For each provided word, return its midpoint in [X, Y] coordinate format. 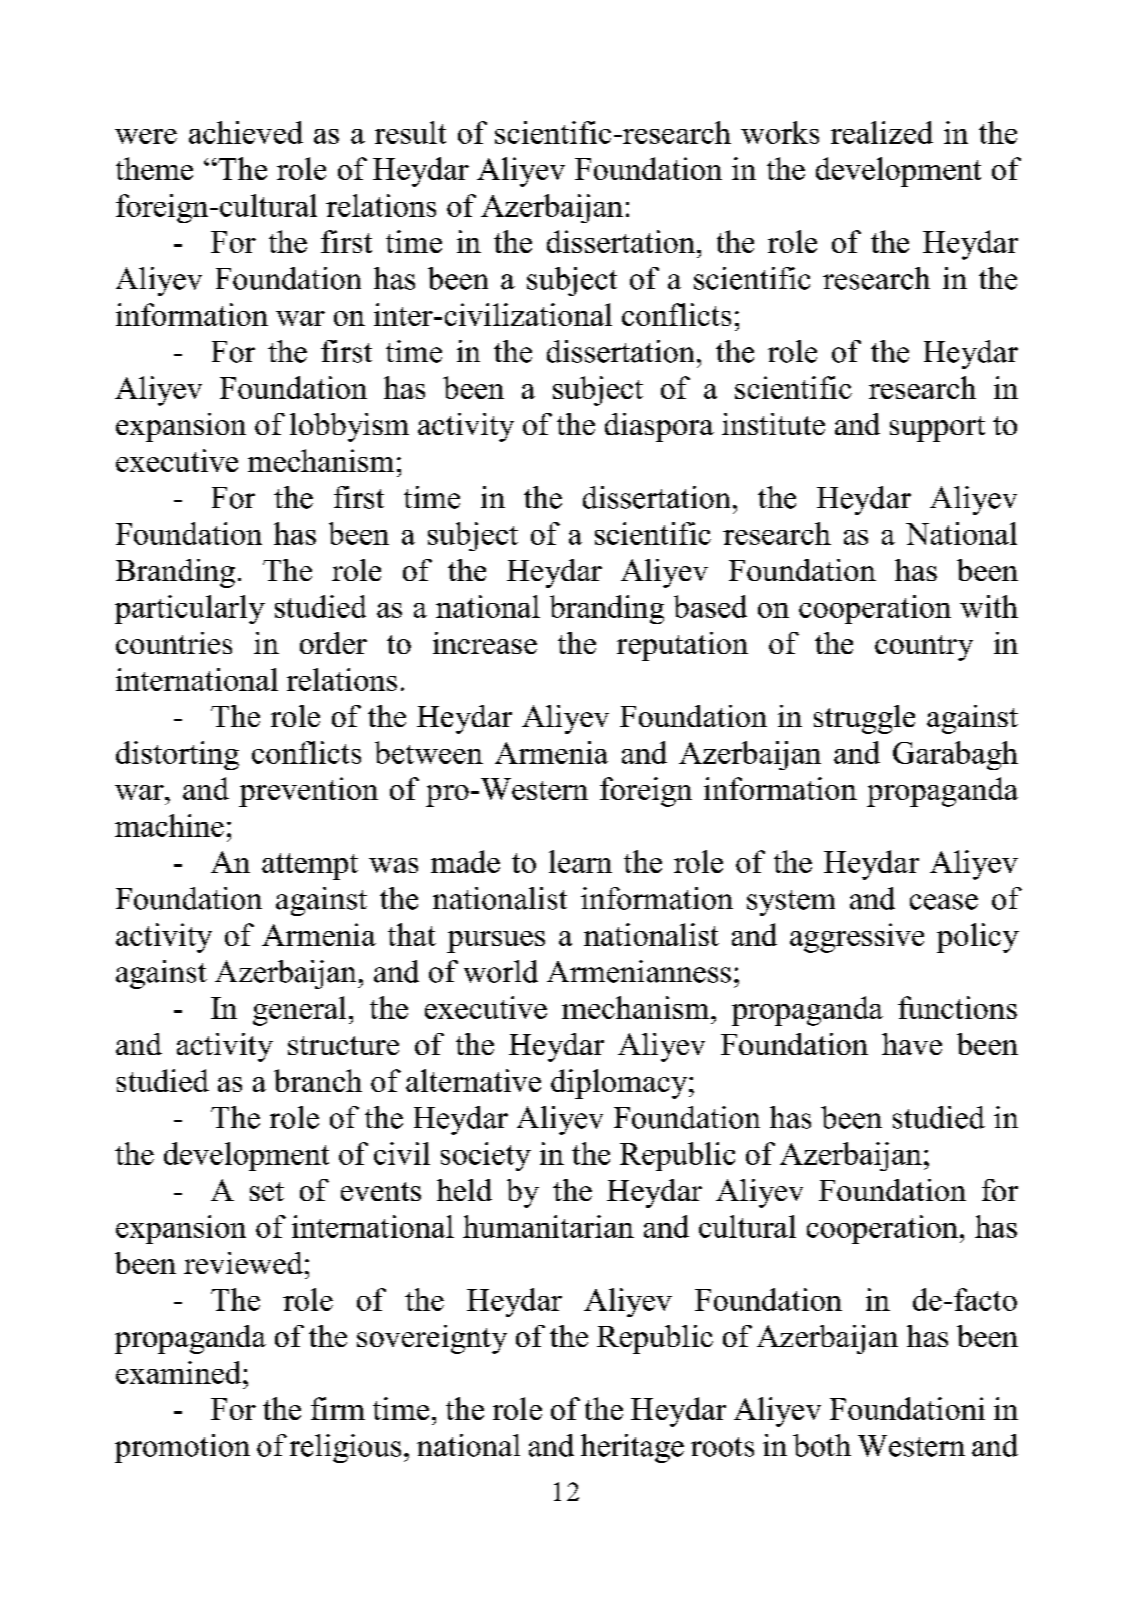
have [912, 1044]
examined [180, 1372]
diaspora [659, 427]
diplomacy [620, 1084]
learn [580, 861]
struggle [864, 719]
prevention [308, 792]
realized [882, 132]
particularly [190, 609]
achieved [246, 132]
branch [318, 1080]
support [937, 429]
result [410, 132]
